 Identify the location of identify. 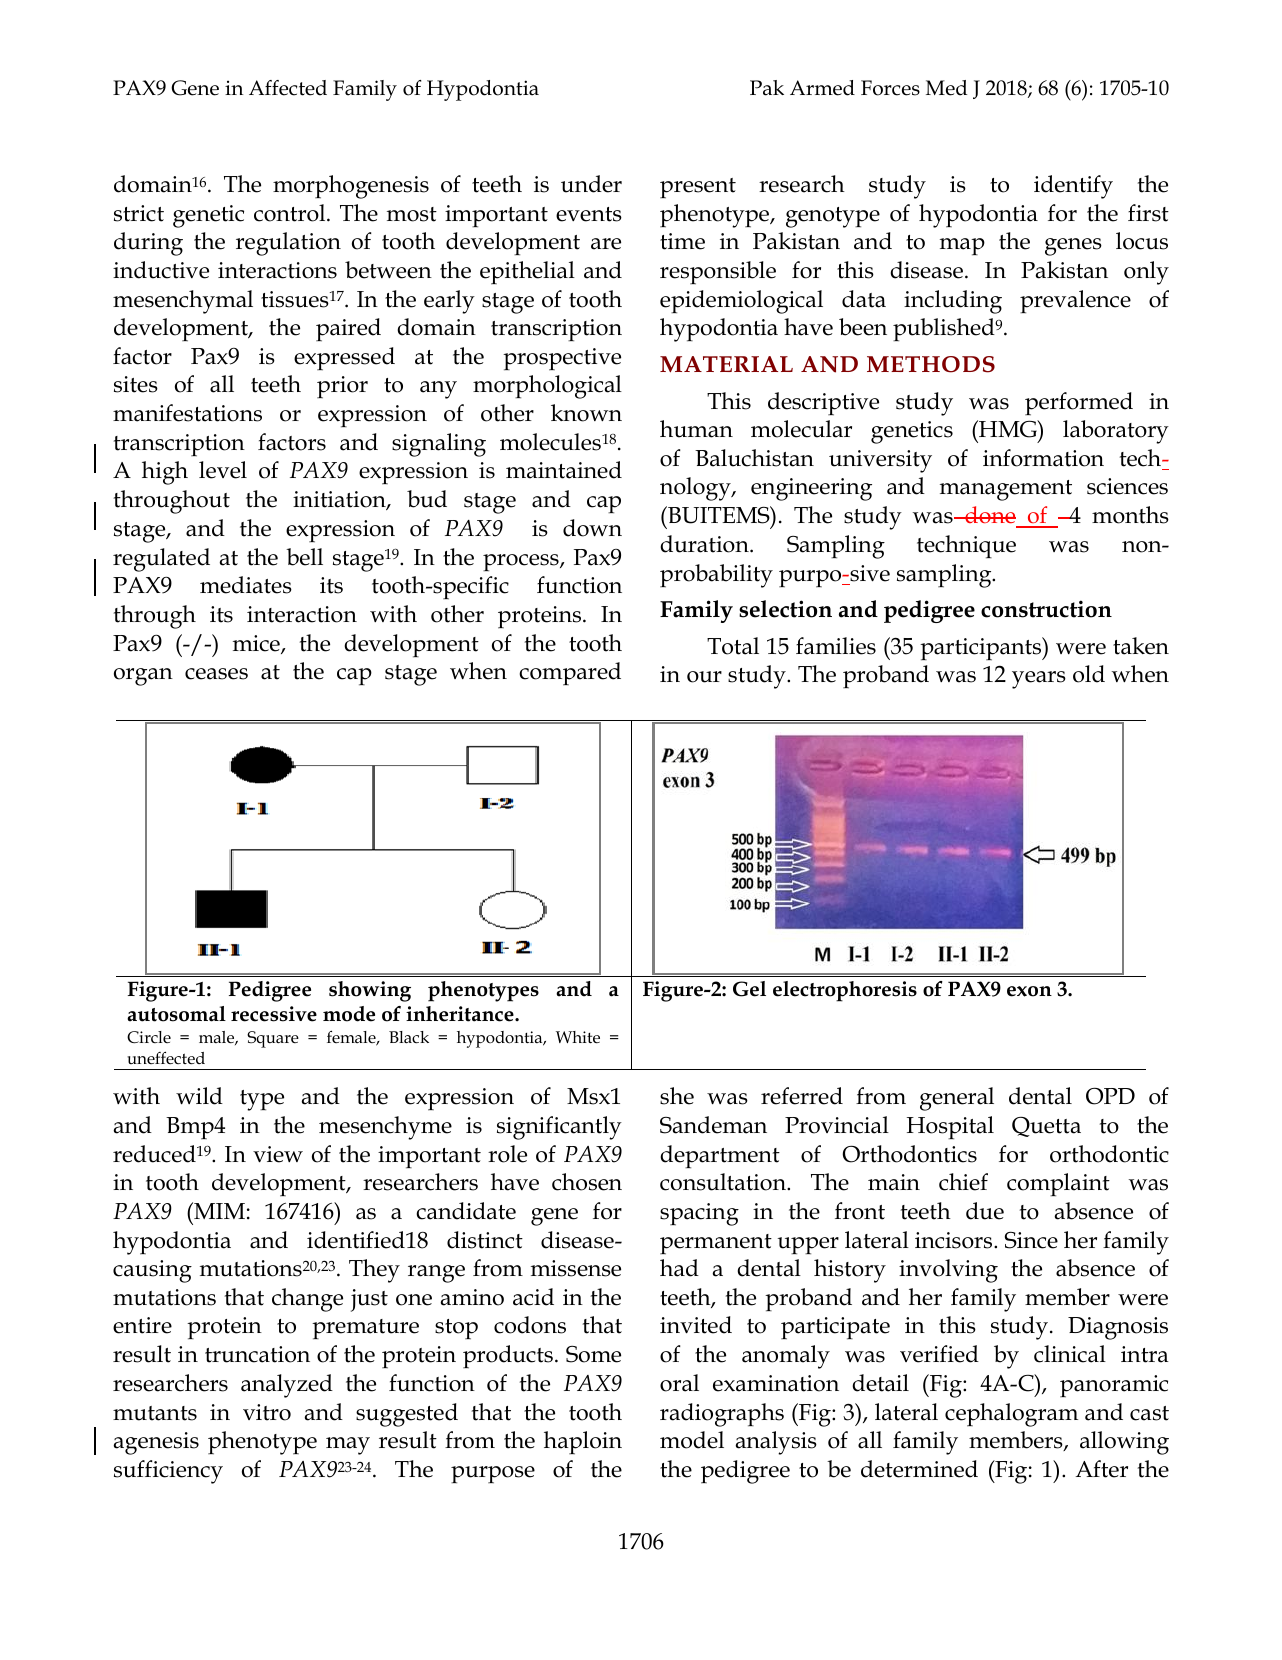
(1073, 187).
